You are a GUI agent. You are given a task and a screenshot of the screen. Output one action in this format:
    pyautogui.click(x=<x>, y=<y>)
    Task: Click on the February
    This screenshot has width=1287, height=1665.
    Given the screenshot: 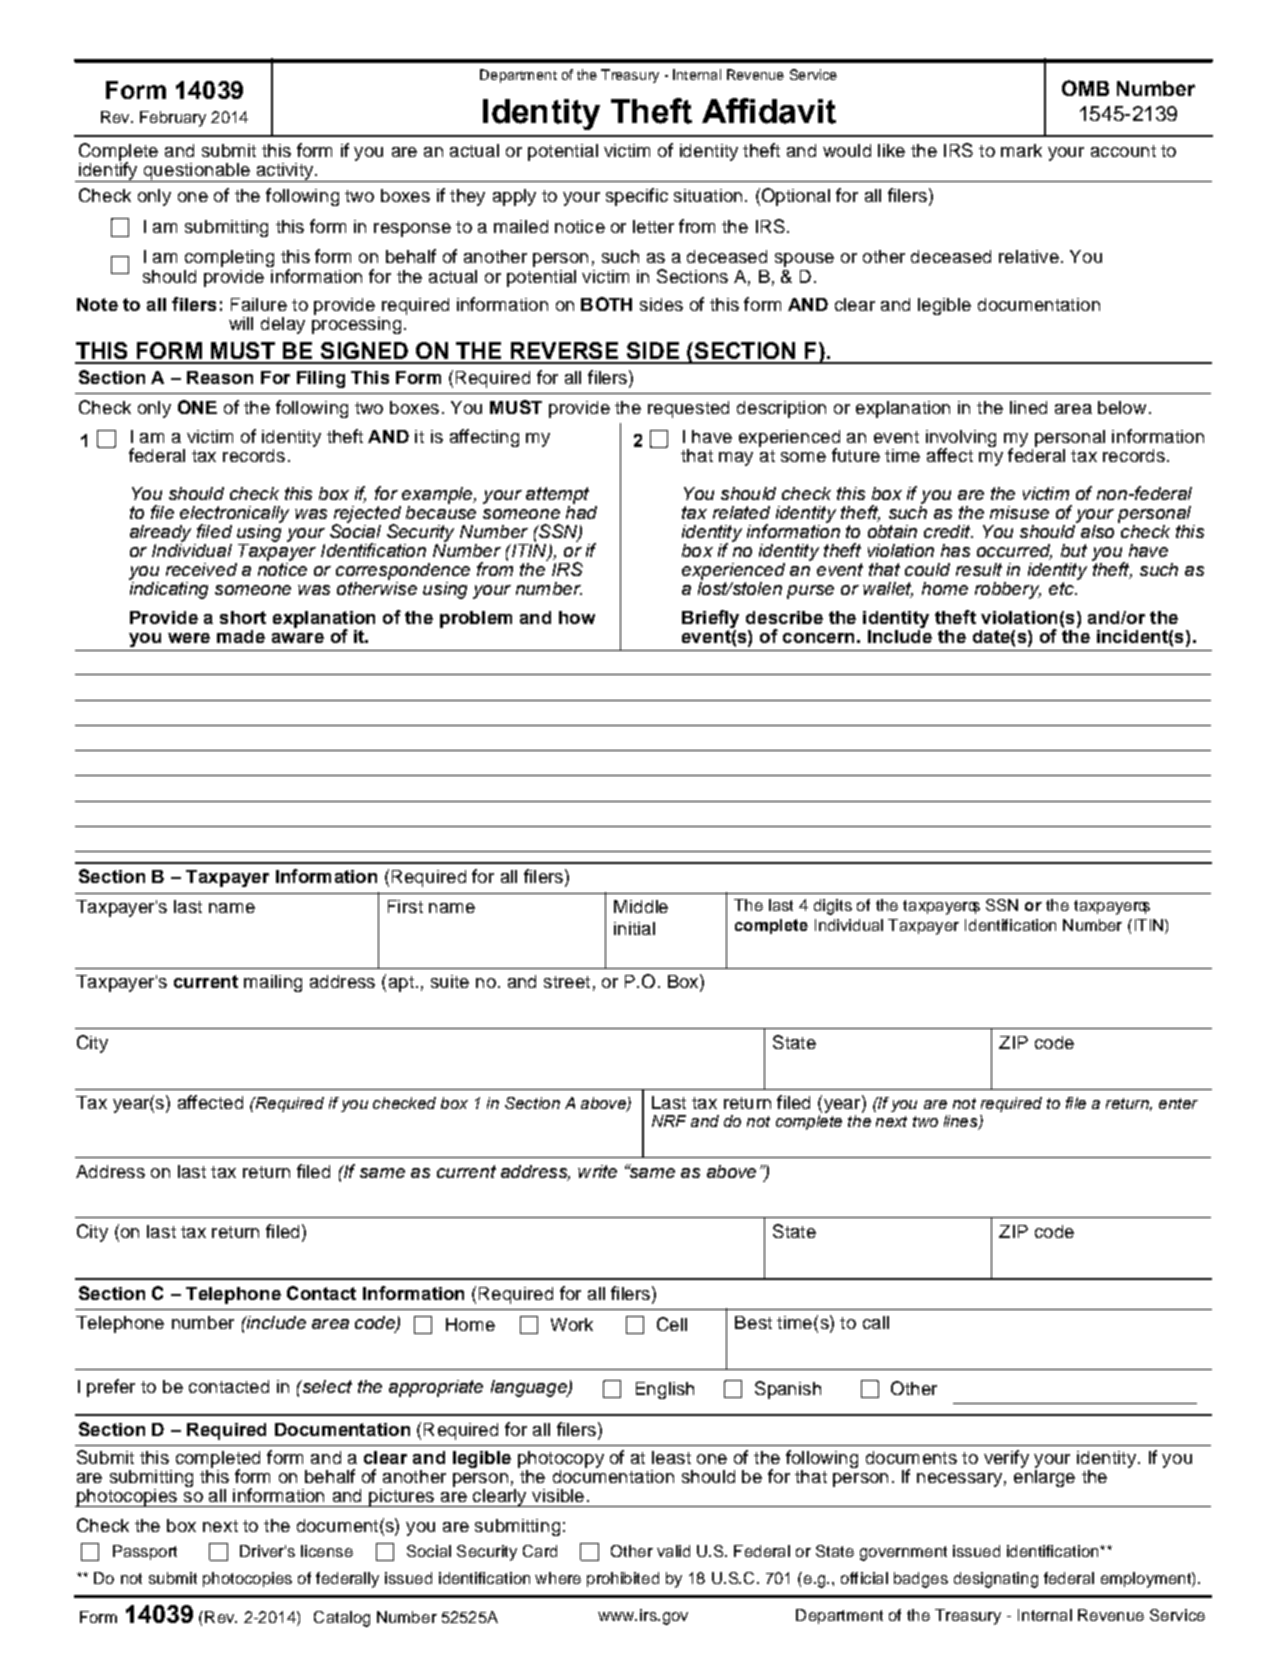 What is the action you would take?
    pyautogui.click(x=173, y=119)
